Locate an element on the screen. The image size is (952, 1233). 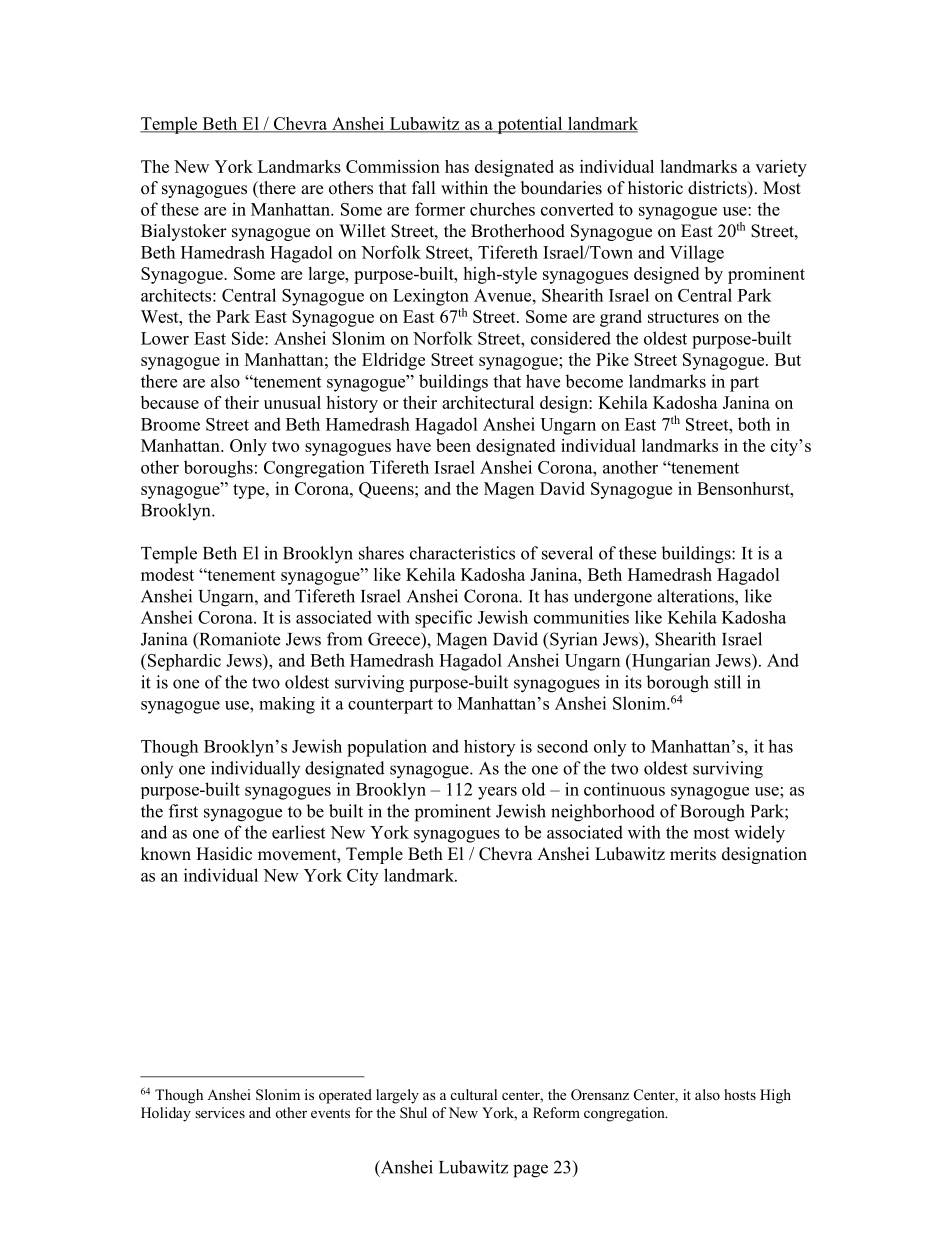
both is located at coordinates (754, 424).
